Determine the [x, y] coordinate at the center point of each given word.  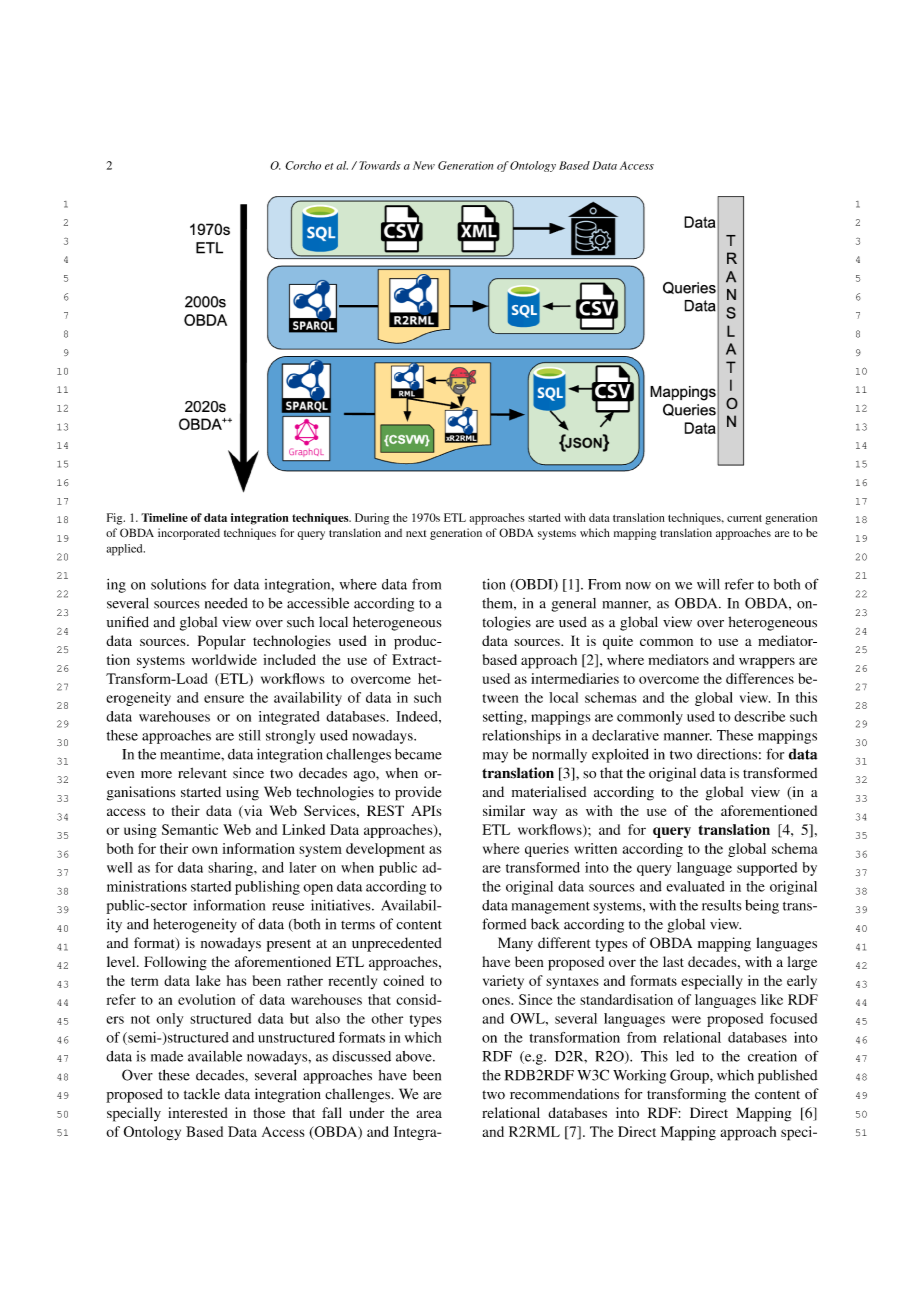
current [744, 518]
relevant [202, 773]
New [424, 165]
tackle [202, 1094]
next [416, 533]
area [429, 1114]
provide [418, 793]
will [708, 584]
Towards [380, 165]
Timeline [164, 517]
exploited [620, 756]
